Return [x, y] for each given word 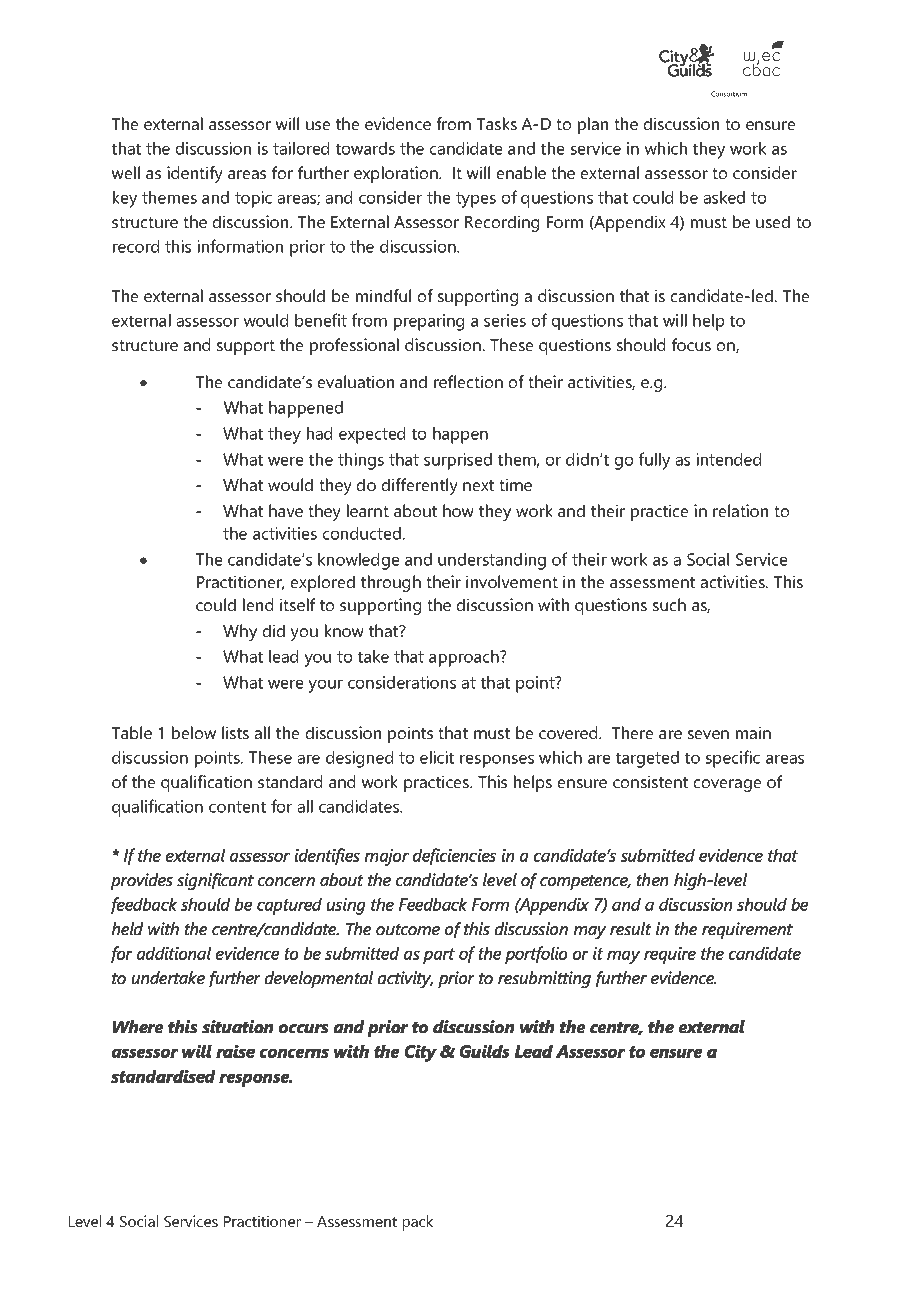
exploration [397, 174]
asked [724, 197]
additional [174, 953]
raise [235, 1051]
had [319, 433]
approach [465, 658]
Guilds [484, 1051]
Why [240, 632]
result [630, 928]
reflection [468, 381]
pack [418, 1223]
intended [728, 459]
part [439, 956]
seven [708, 734]
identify [195, 174]
